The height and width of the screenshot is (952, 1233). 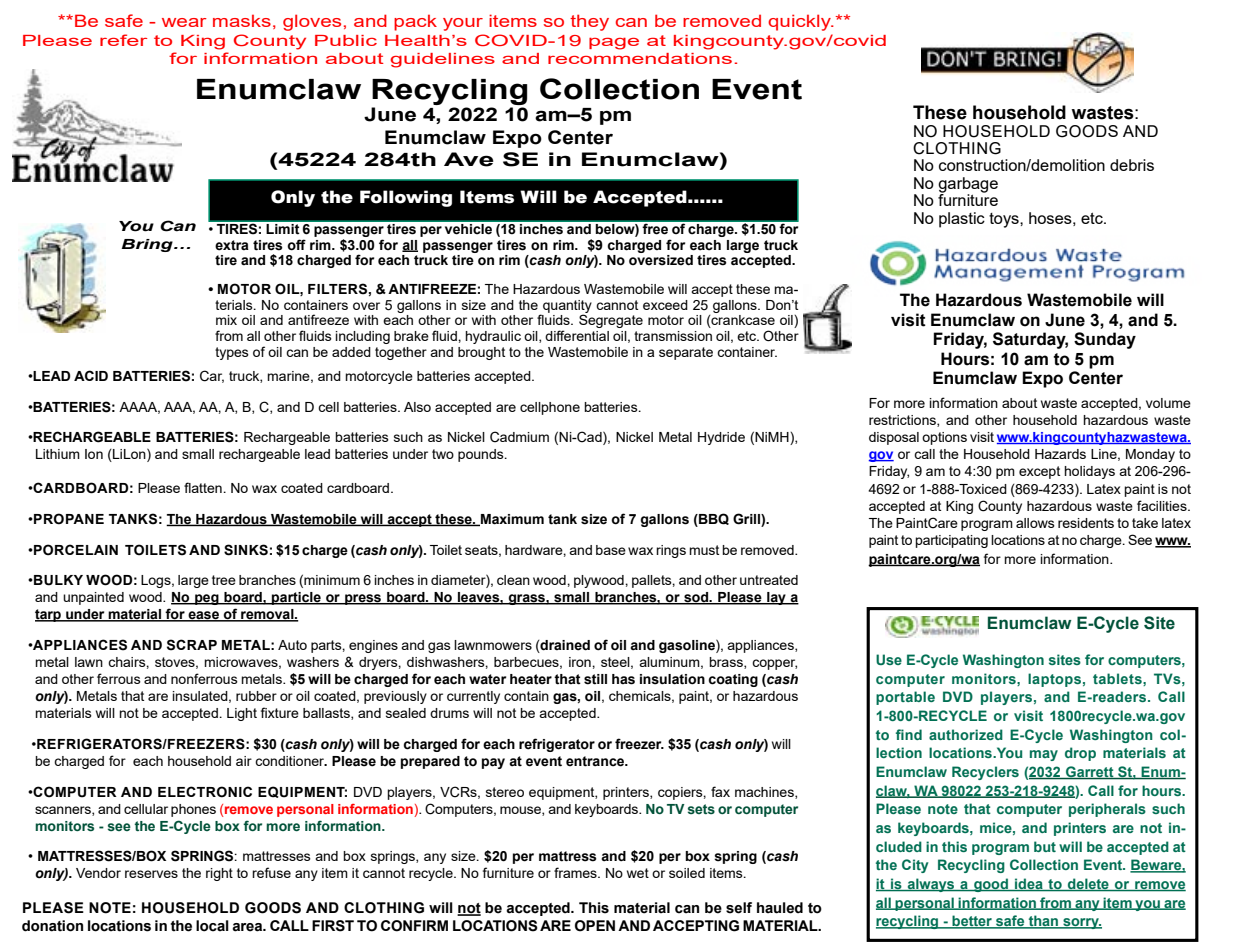 What do you see at coordinates (184, 22) in the screenshot?
I see `wear` at bounding box center [184, 22].
